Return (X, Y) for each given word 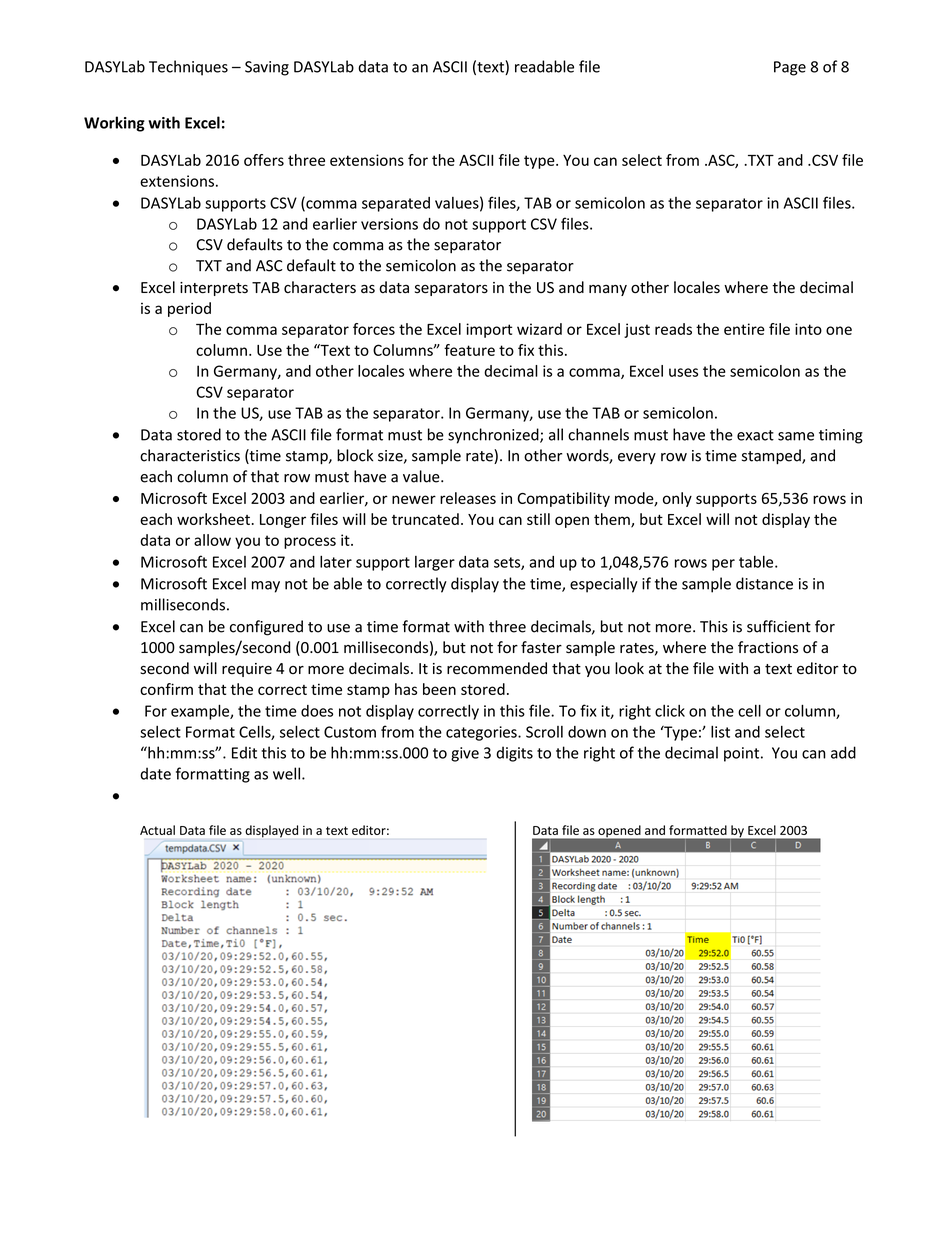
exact (755, 435)
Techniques (188, 68)
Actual (157, 830)
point (741, 754)
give (465, 754)
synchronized (494, 436)
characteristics (190, 455)
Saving (267, 68)
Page (790, 68)
